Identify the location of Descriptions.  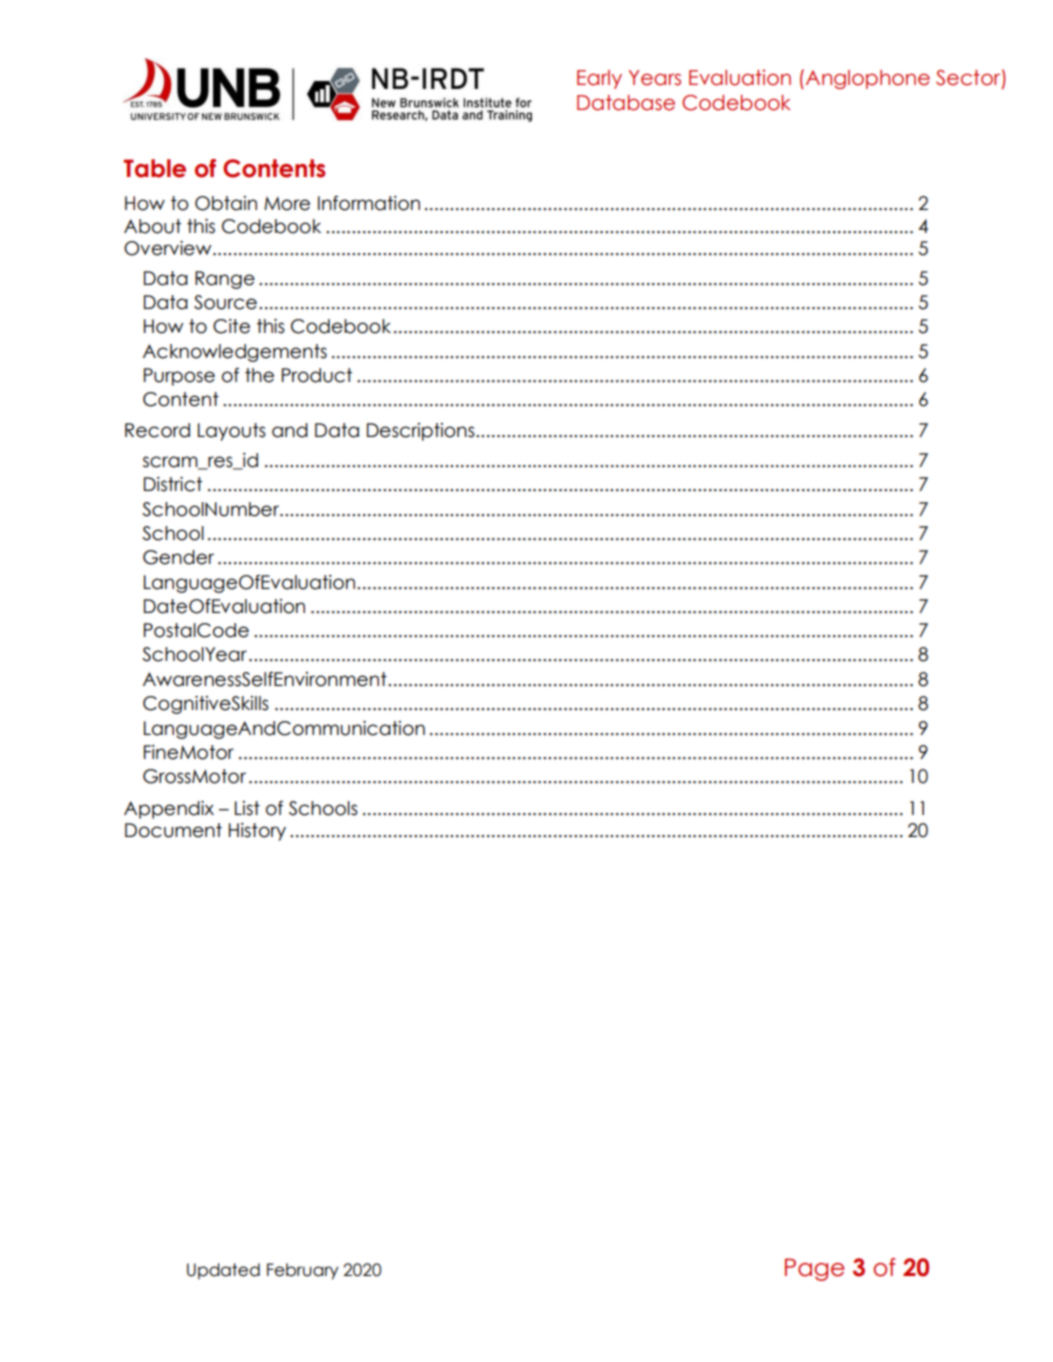
(422, 432).
